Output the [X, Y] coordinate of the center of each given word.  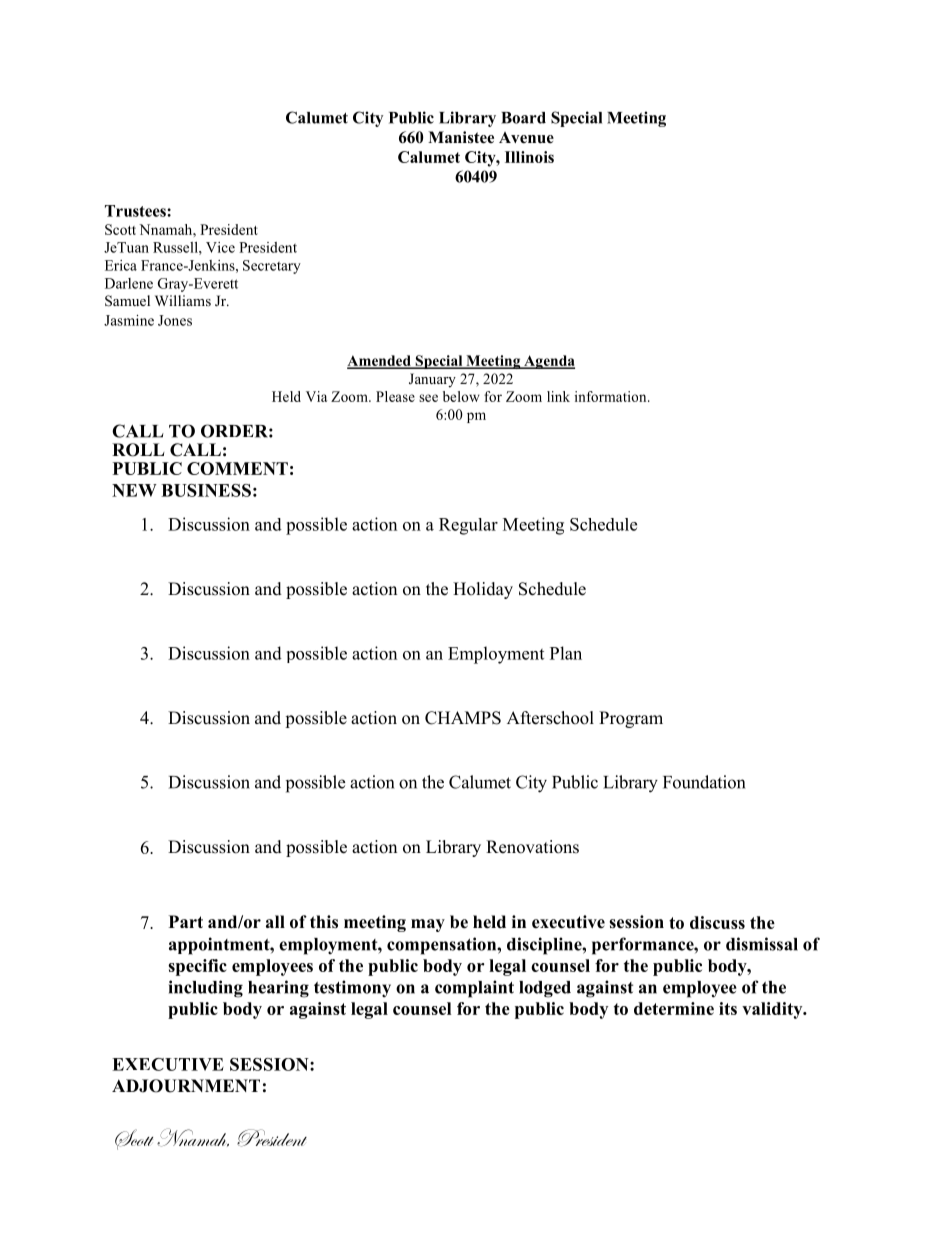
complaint [474, 989]
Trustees [136, 211]
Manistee [461, 137]
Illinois [529, 157]
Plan [566, 653]
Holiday [483, 590]
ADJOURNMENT [186, 1086]
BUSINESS [206, 490]
